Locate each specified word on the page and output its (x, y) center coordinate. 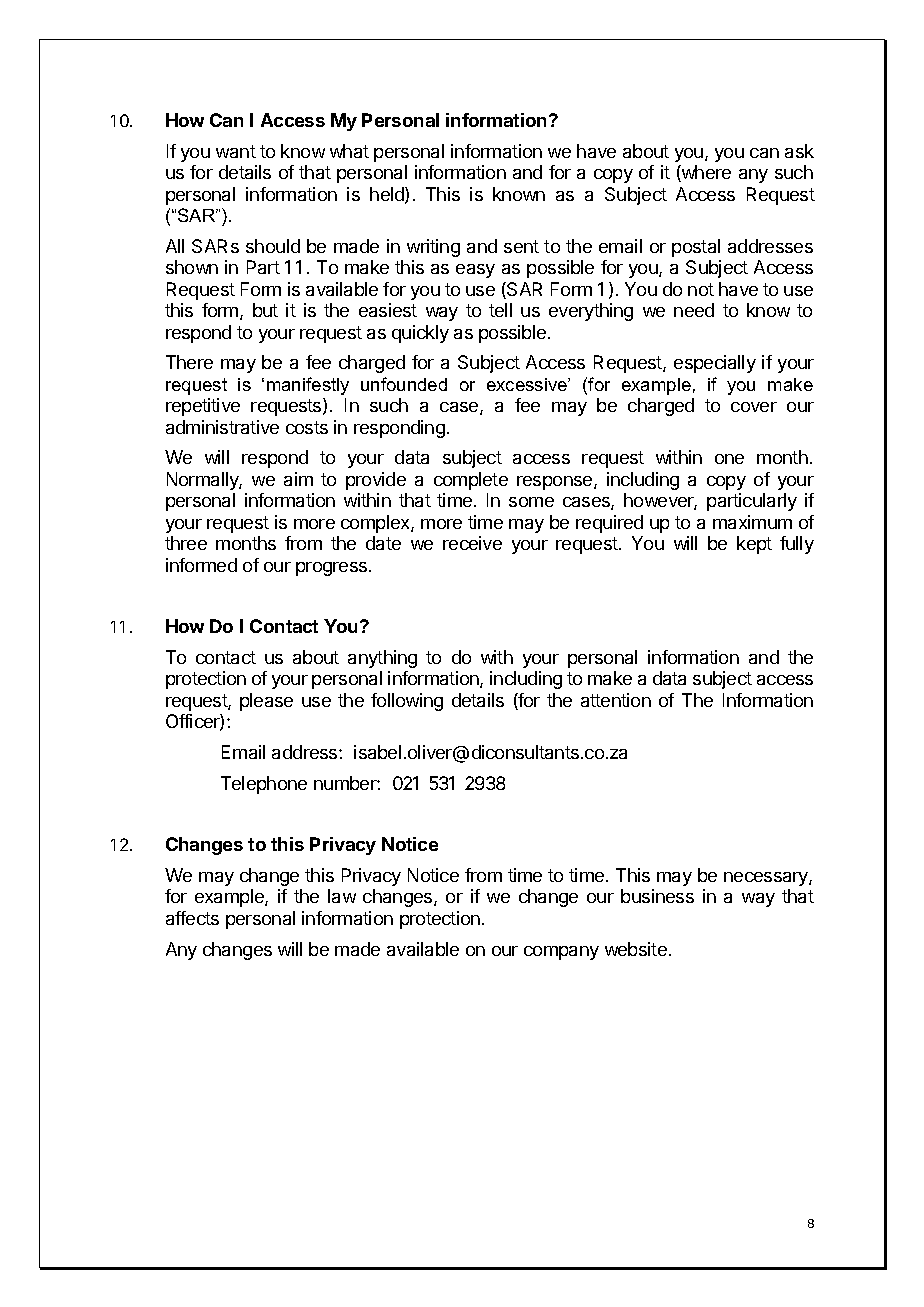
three (186, 543)
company (561, 953)
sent (521, 246)
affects (192, 918)
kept (754, 545)
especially (715, 364)
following (407, 702)
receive (472, 543)
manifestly (308, 386)
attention (616, 700)
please (266, 702)
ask (799, 151)
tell (500, 310)
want (236, 151)
